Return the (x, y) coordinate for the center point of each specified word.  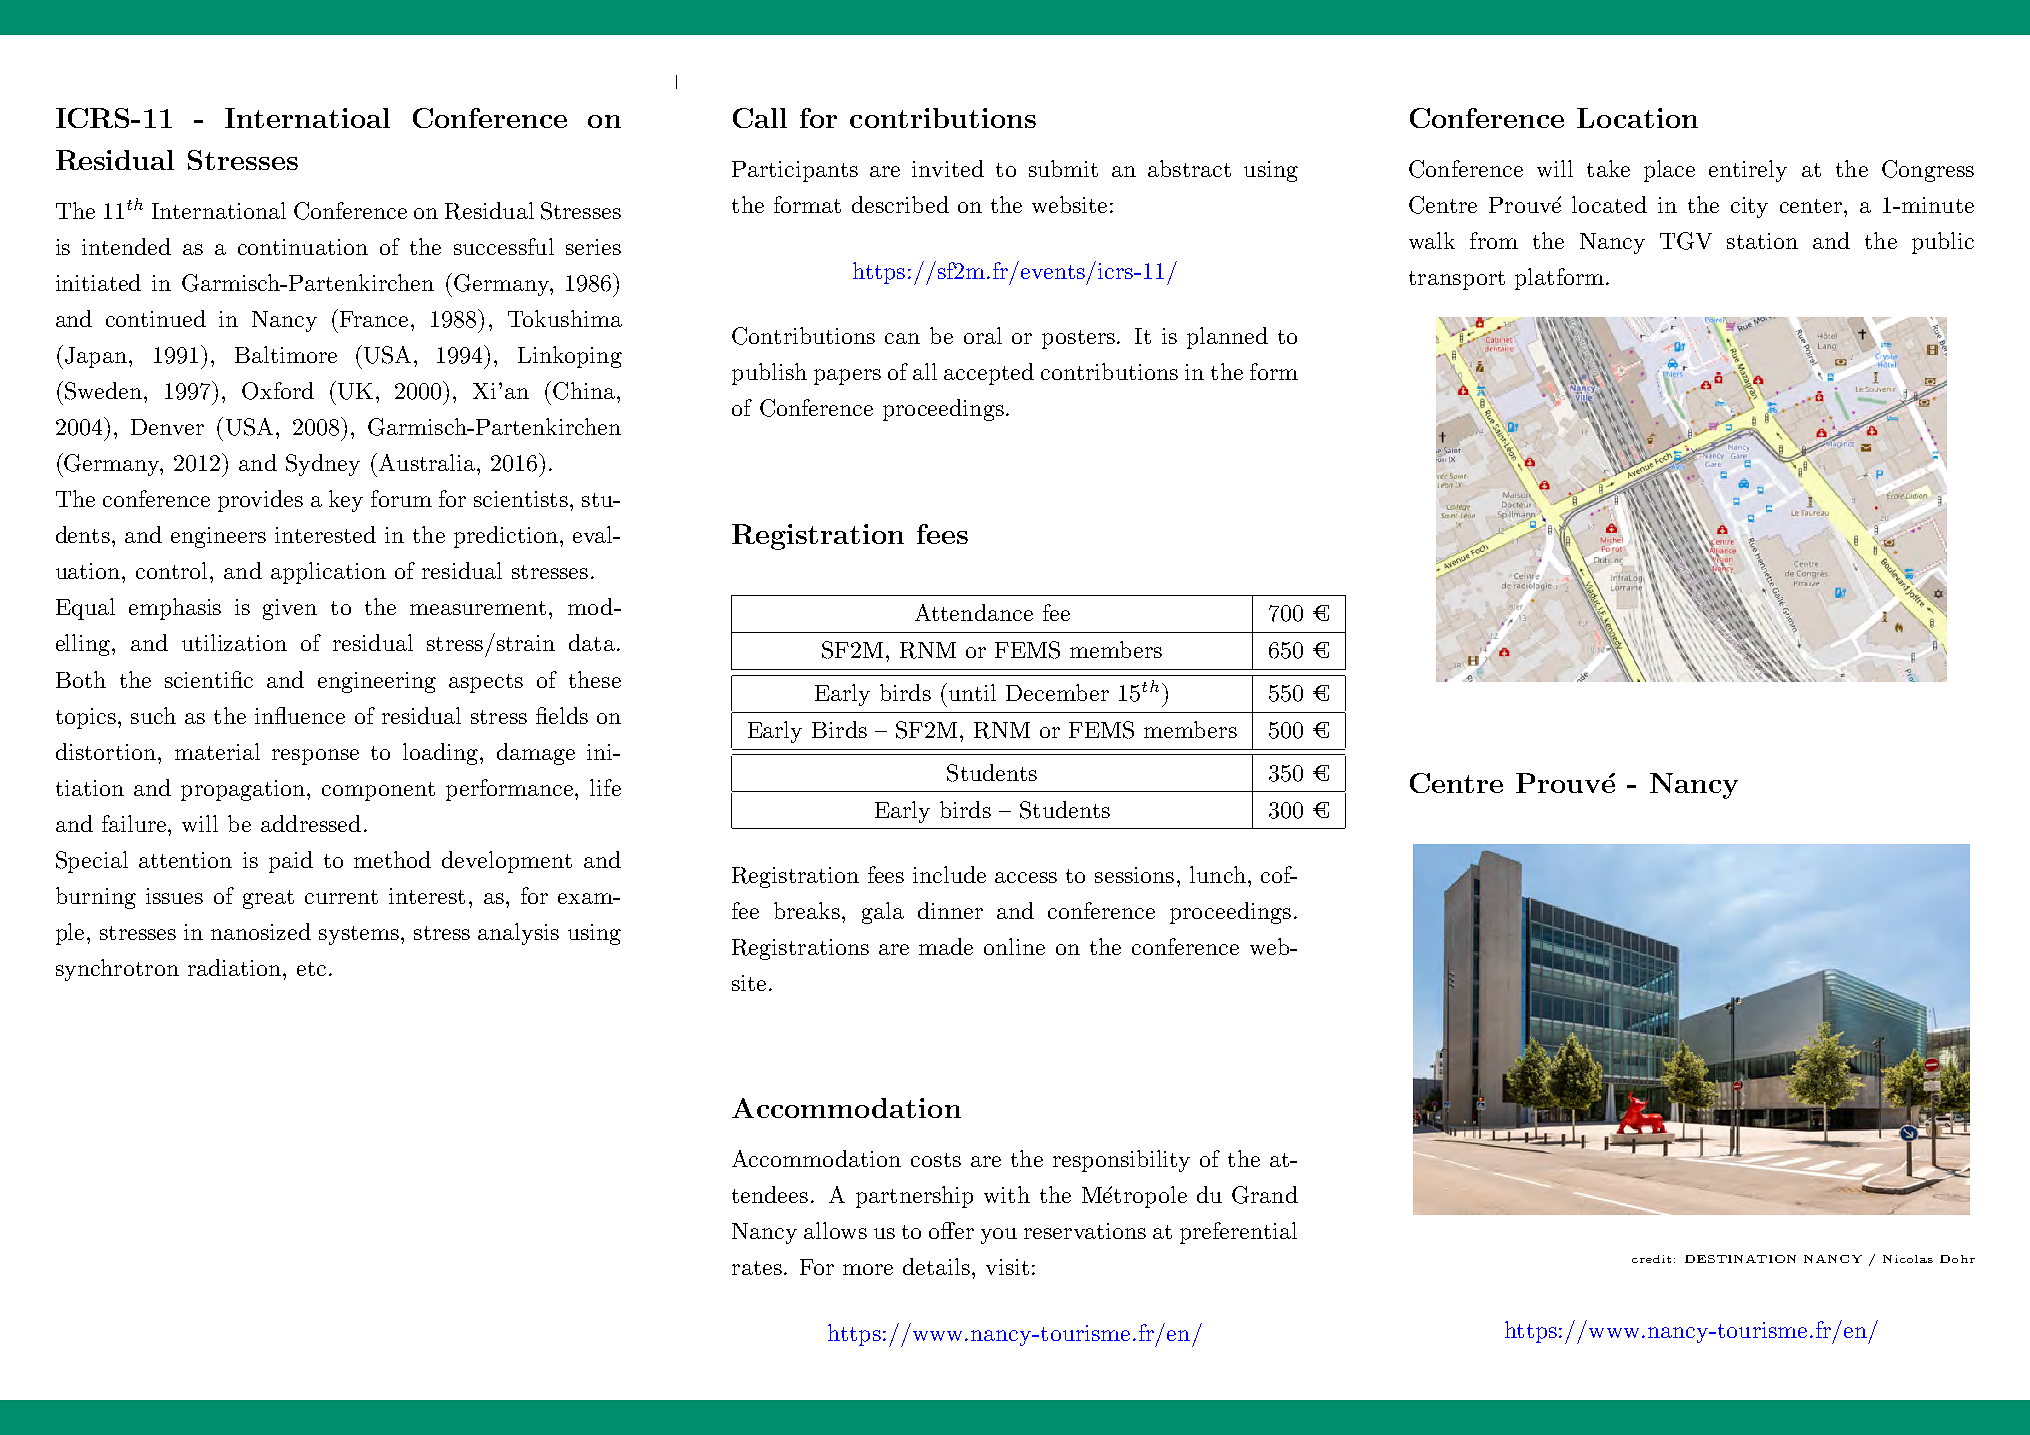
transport (1457, 280)
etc (311, 969)
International (219, 210)
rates (757, 1268)
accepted (989, 374)
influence (300, 715)
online (1014, 946)
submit (1063, 168)
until (972, 692)
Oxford (278, 391)
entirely (1748, 171)
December (1057, 692)
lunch (1218, 874)
